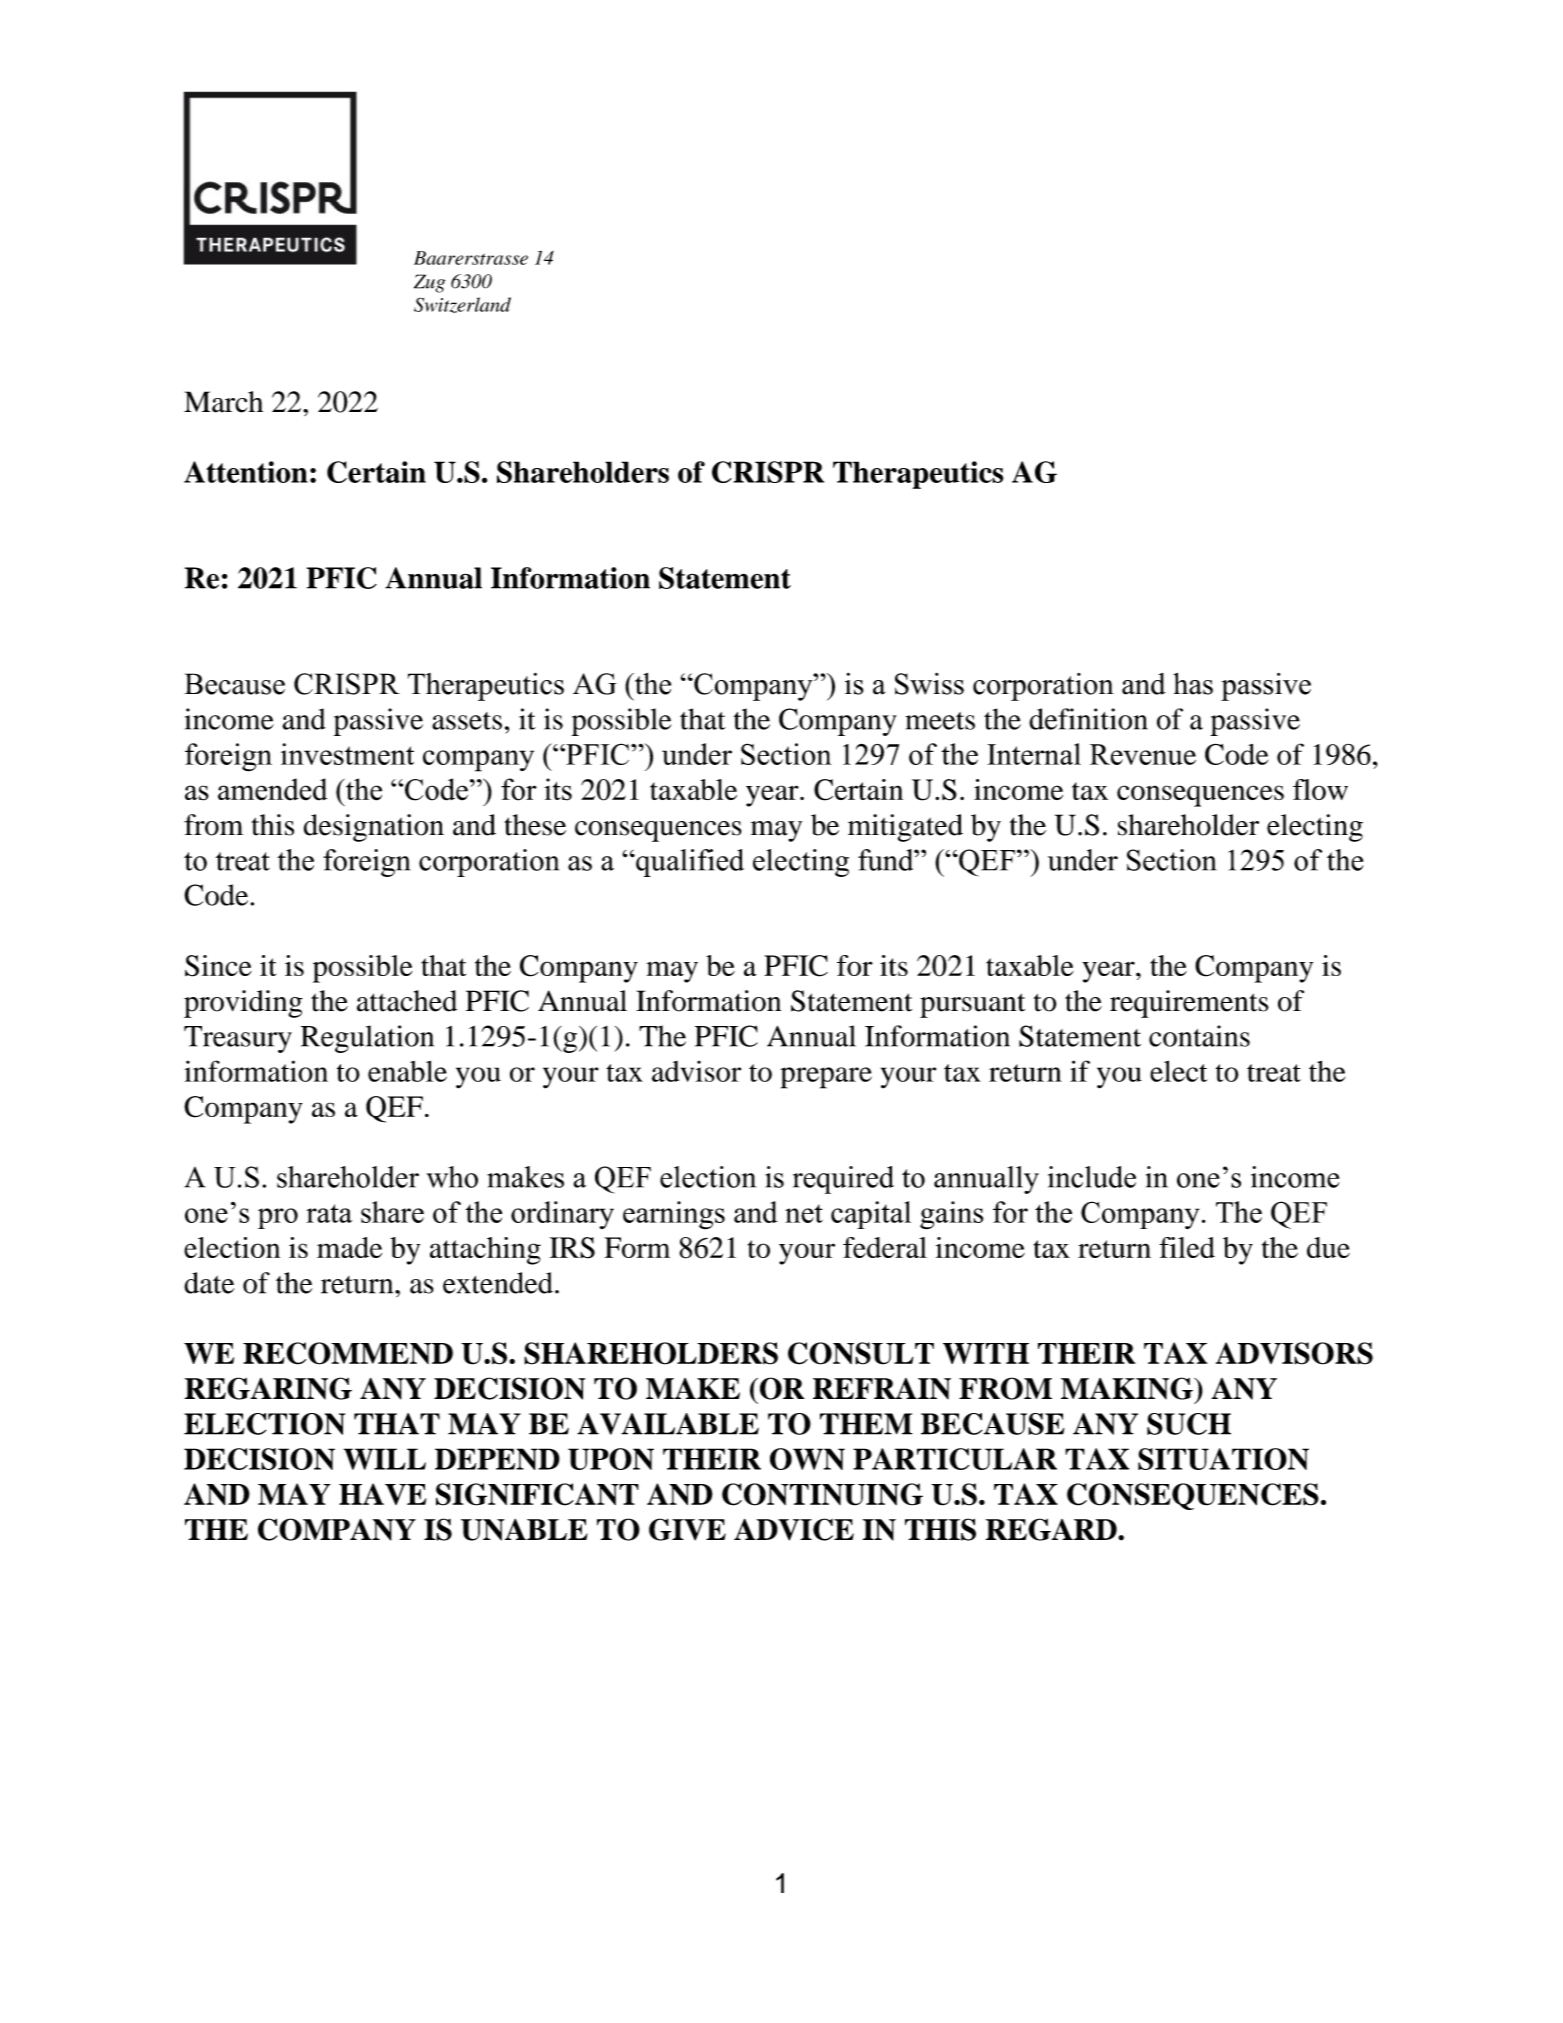 The height and width of the image is (2023, 1563). What do you see at coordinates (382, 1494) in the image?
I see `HAVE` at bounding box center [382, 1494].
